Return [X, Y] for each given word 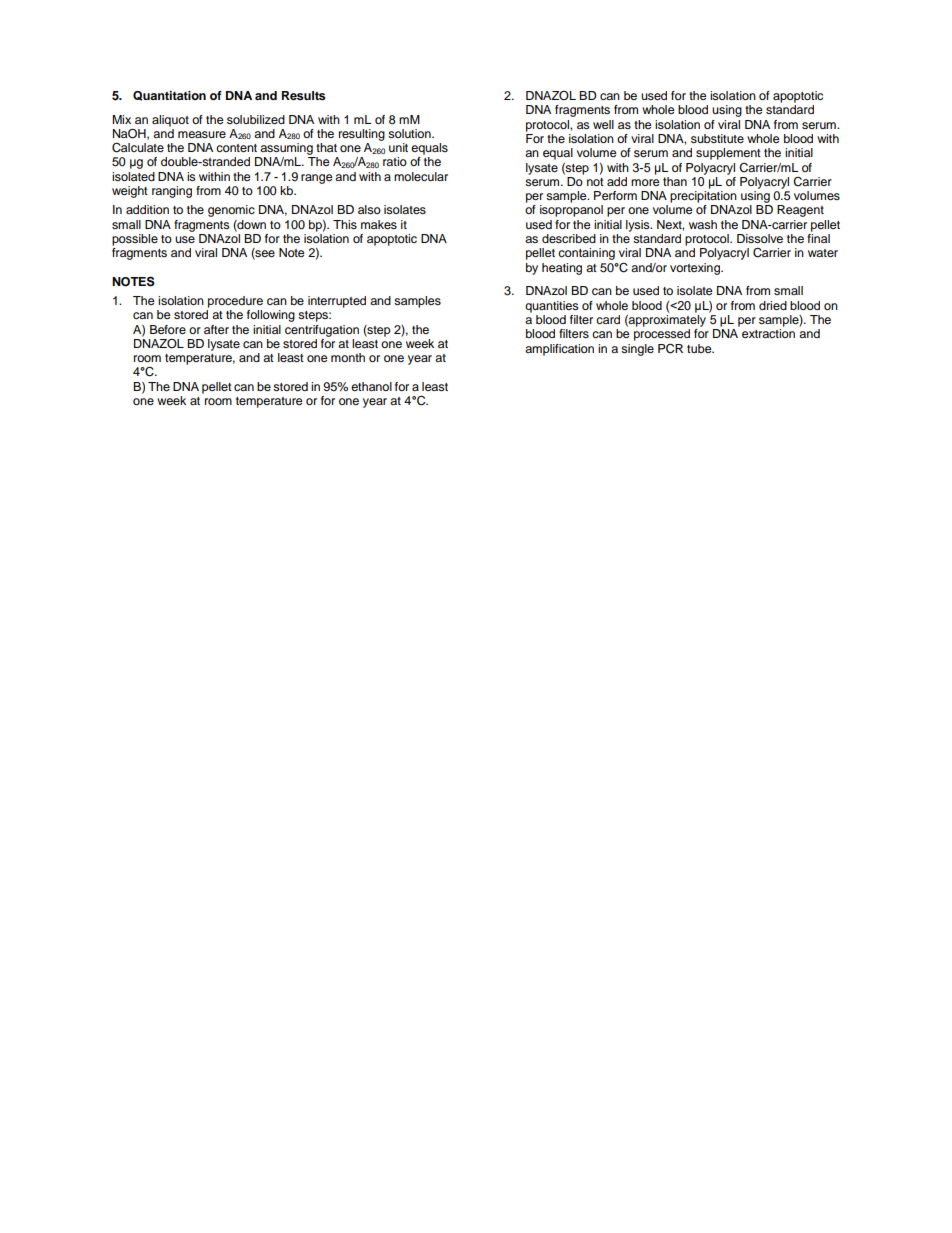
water [823, 253]
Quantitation [169, 96]
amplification [559, 350]
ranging [172, 192]
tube [700, 348]
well [603, 124]
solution [410, 133]
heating [562, 269]
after [216, 329]
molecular [421, 176]
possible [135, 240]
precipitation [703, 197]
